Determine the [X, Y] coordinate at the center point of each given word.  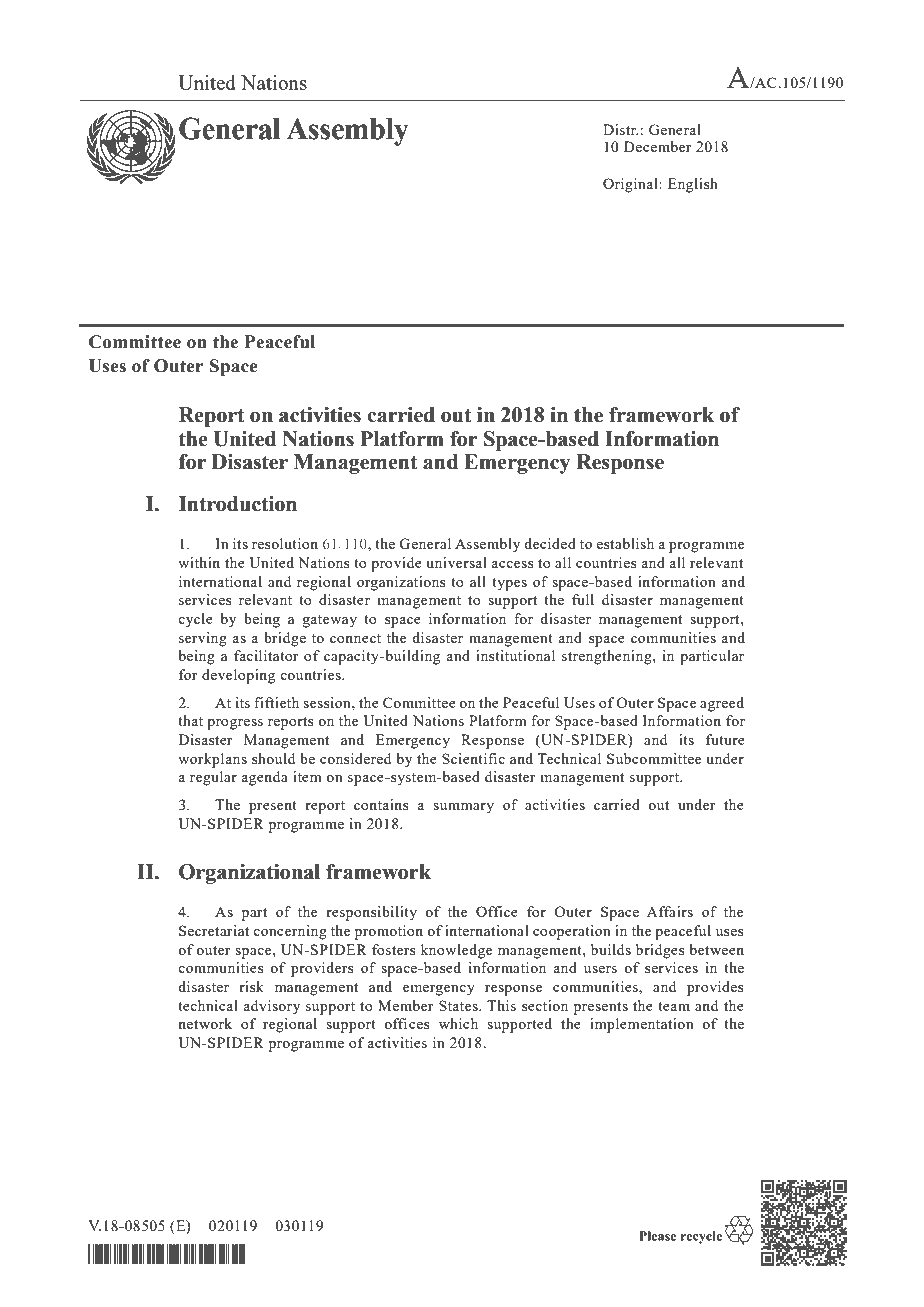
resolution [285, 543]
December [658, 146]
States [459, 1005]
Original [631, 185]
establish [625, 543]
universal [456, 562]
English [693, 185]
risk [251, 986]
